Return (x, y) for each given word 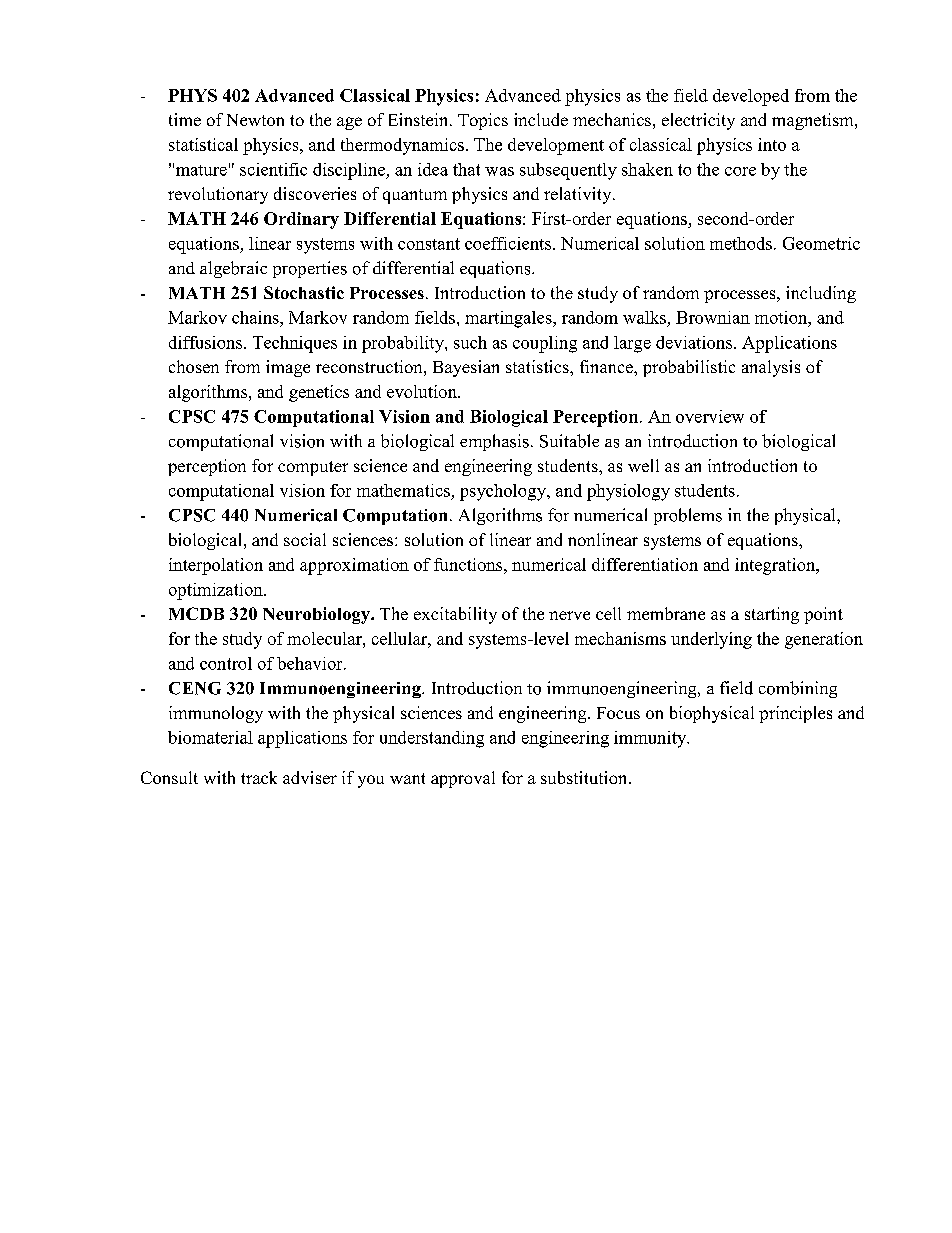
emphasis (494, 442)
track (259, 777)
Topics (483, 121)
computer (313, 468)
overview (710, 416)
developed (751, 97)
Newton (255, 120)
